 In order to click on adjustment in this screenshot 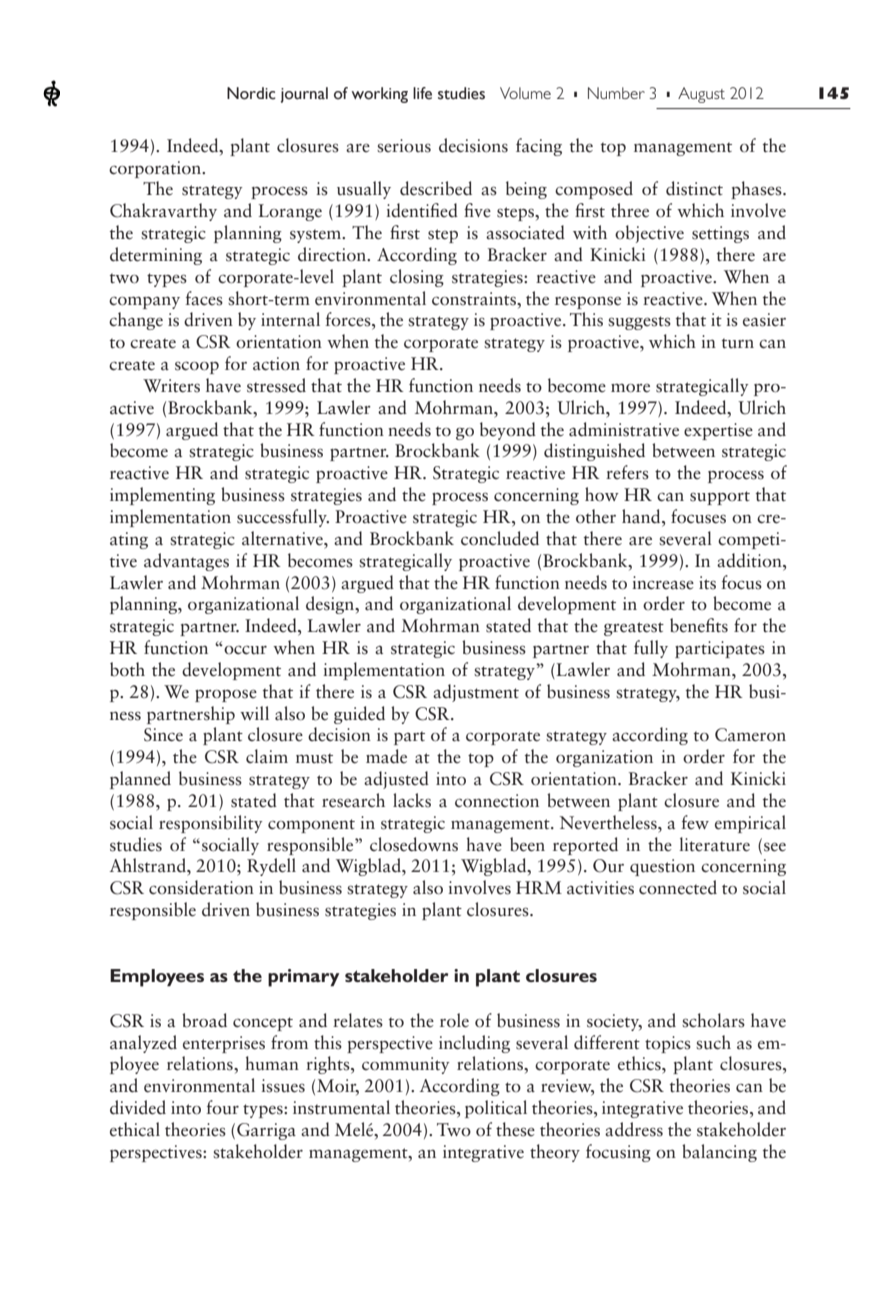, I will do `click(476, 693)`.
